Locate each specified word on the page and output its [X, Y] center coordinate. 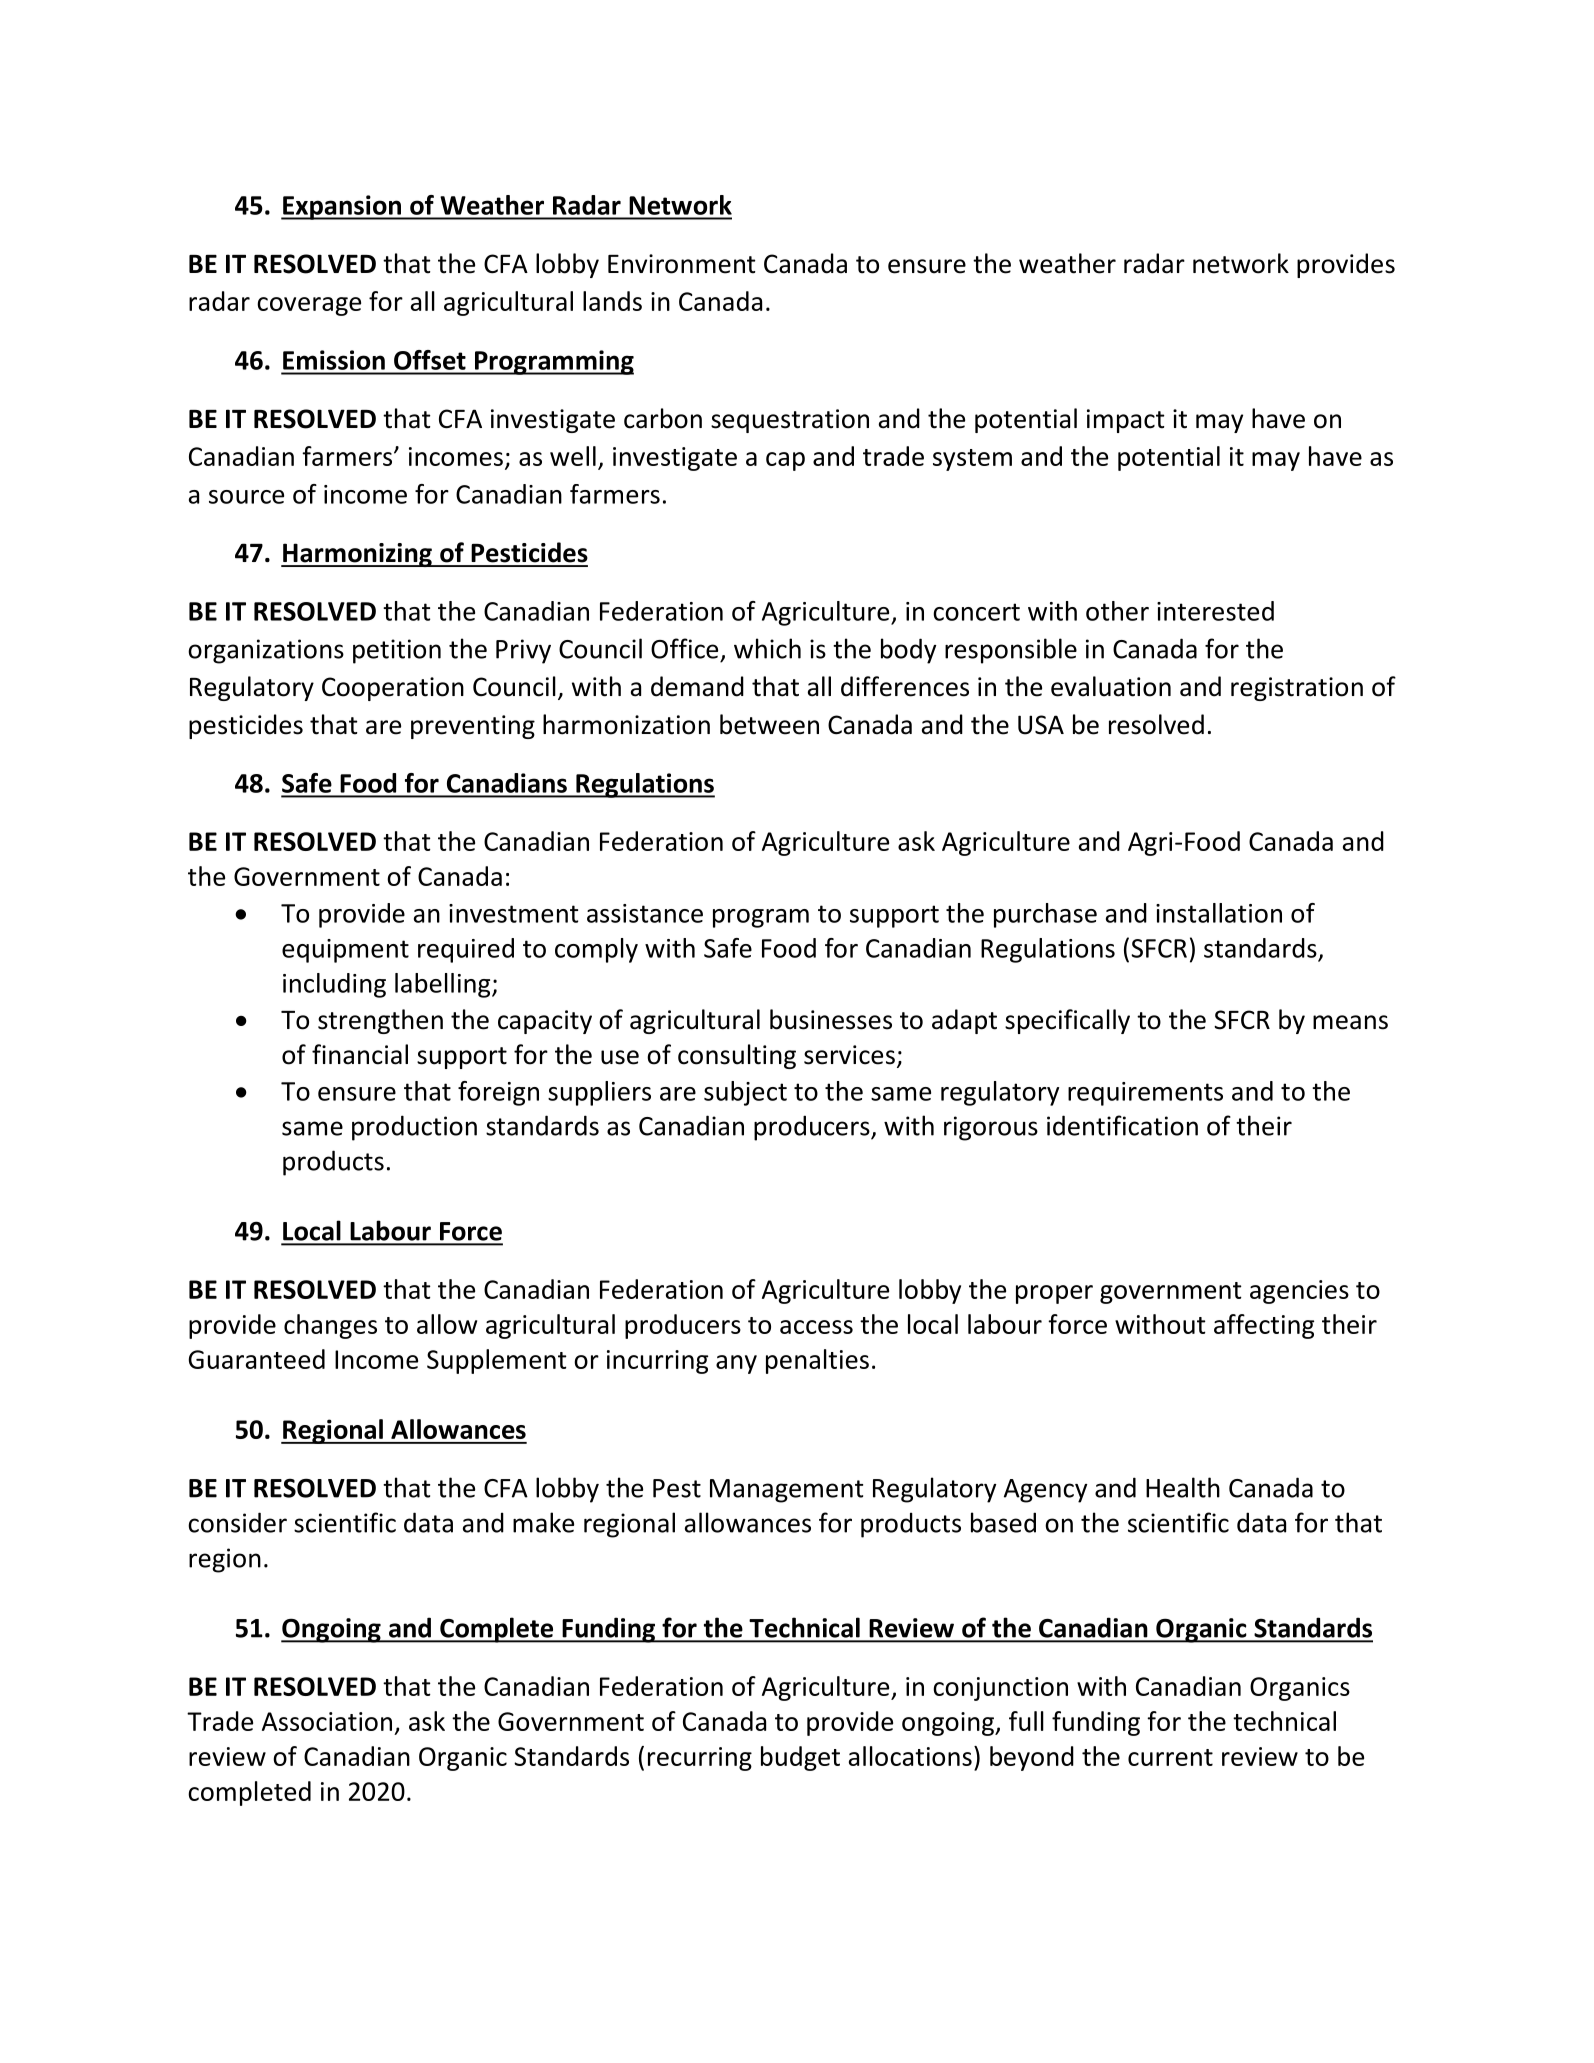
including [334, 985]
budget [800, 1758]
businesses [831, 1019]
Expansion [342, 207]
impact [1126, 421]
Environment [682, 264]
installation [1219, 913]
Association [327, 1721]
